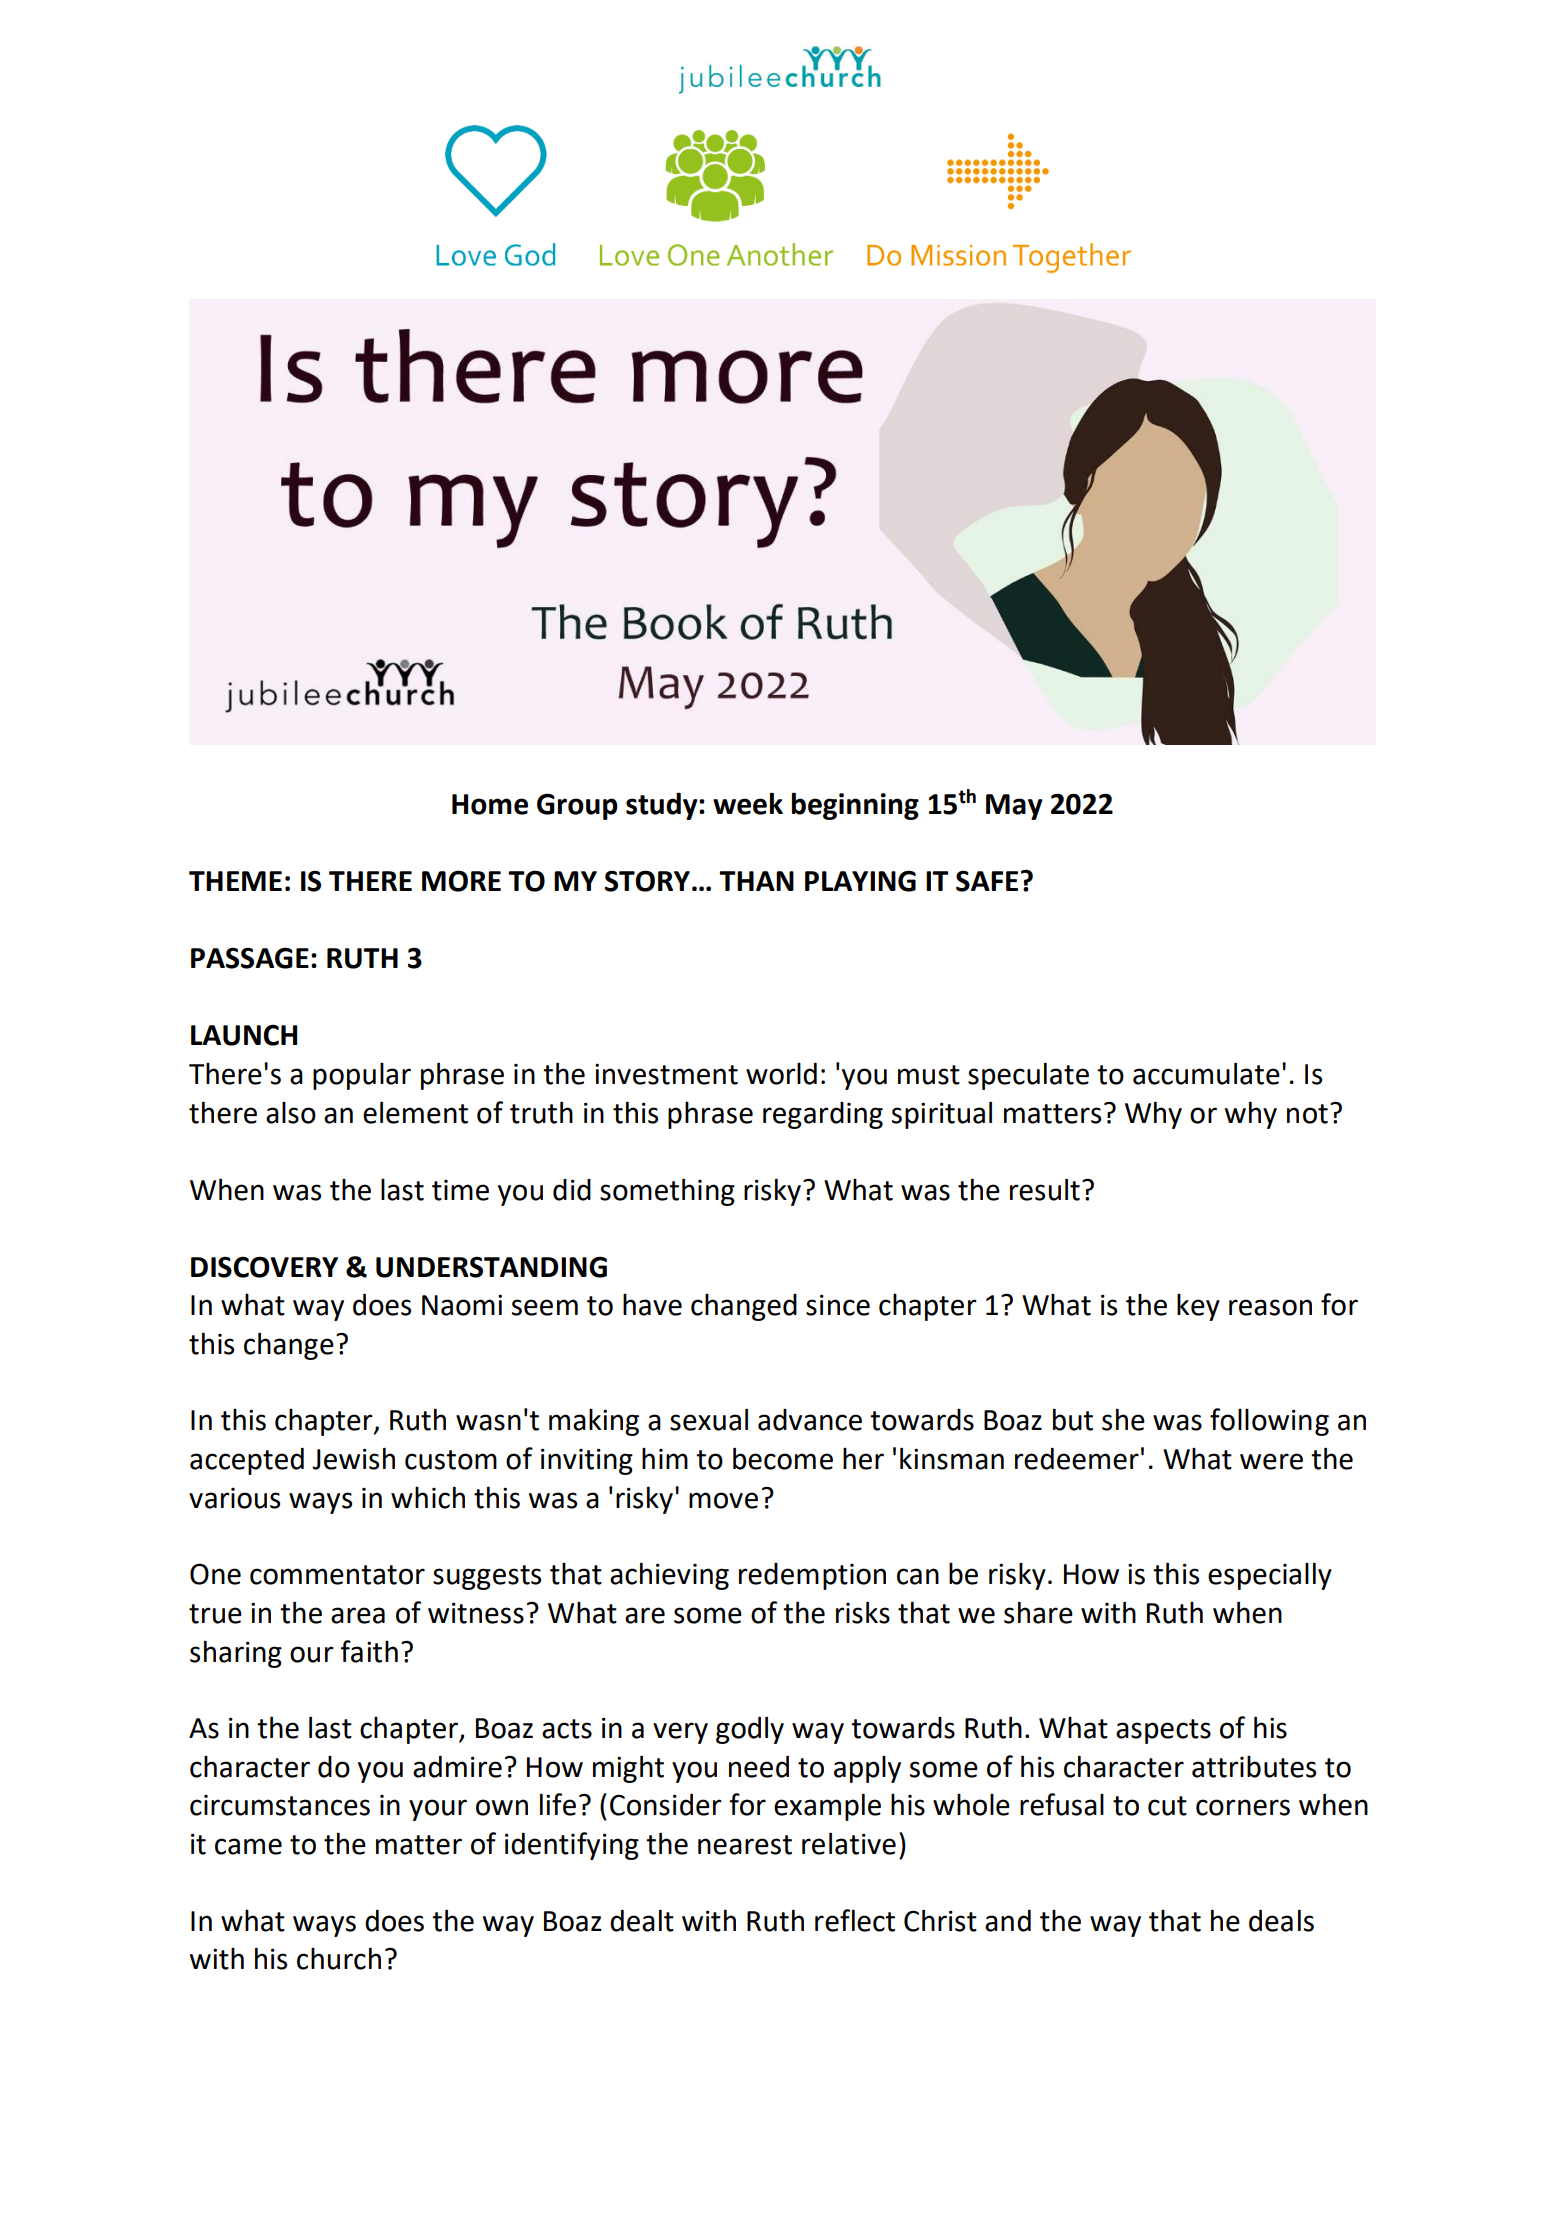  What do you see at coordinates (1014, 807) in the image?
I see `May` at bounding box center [1014, 807].
